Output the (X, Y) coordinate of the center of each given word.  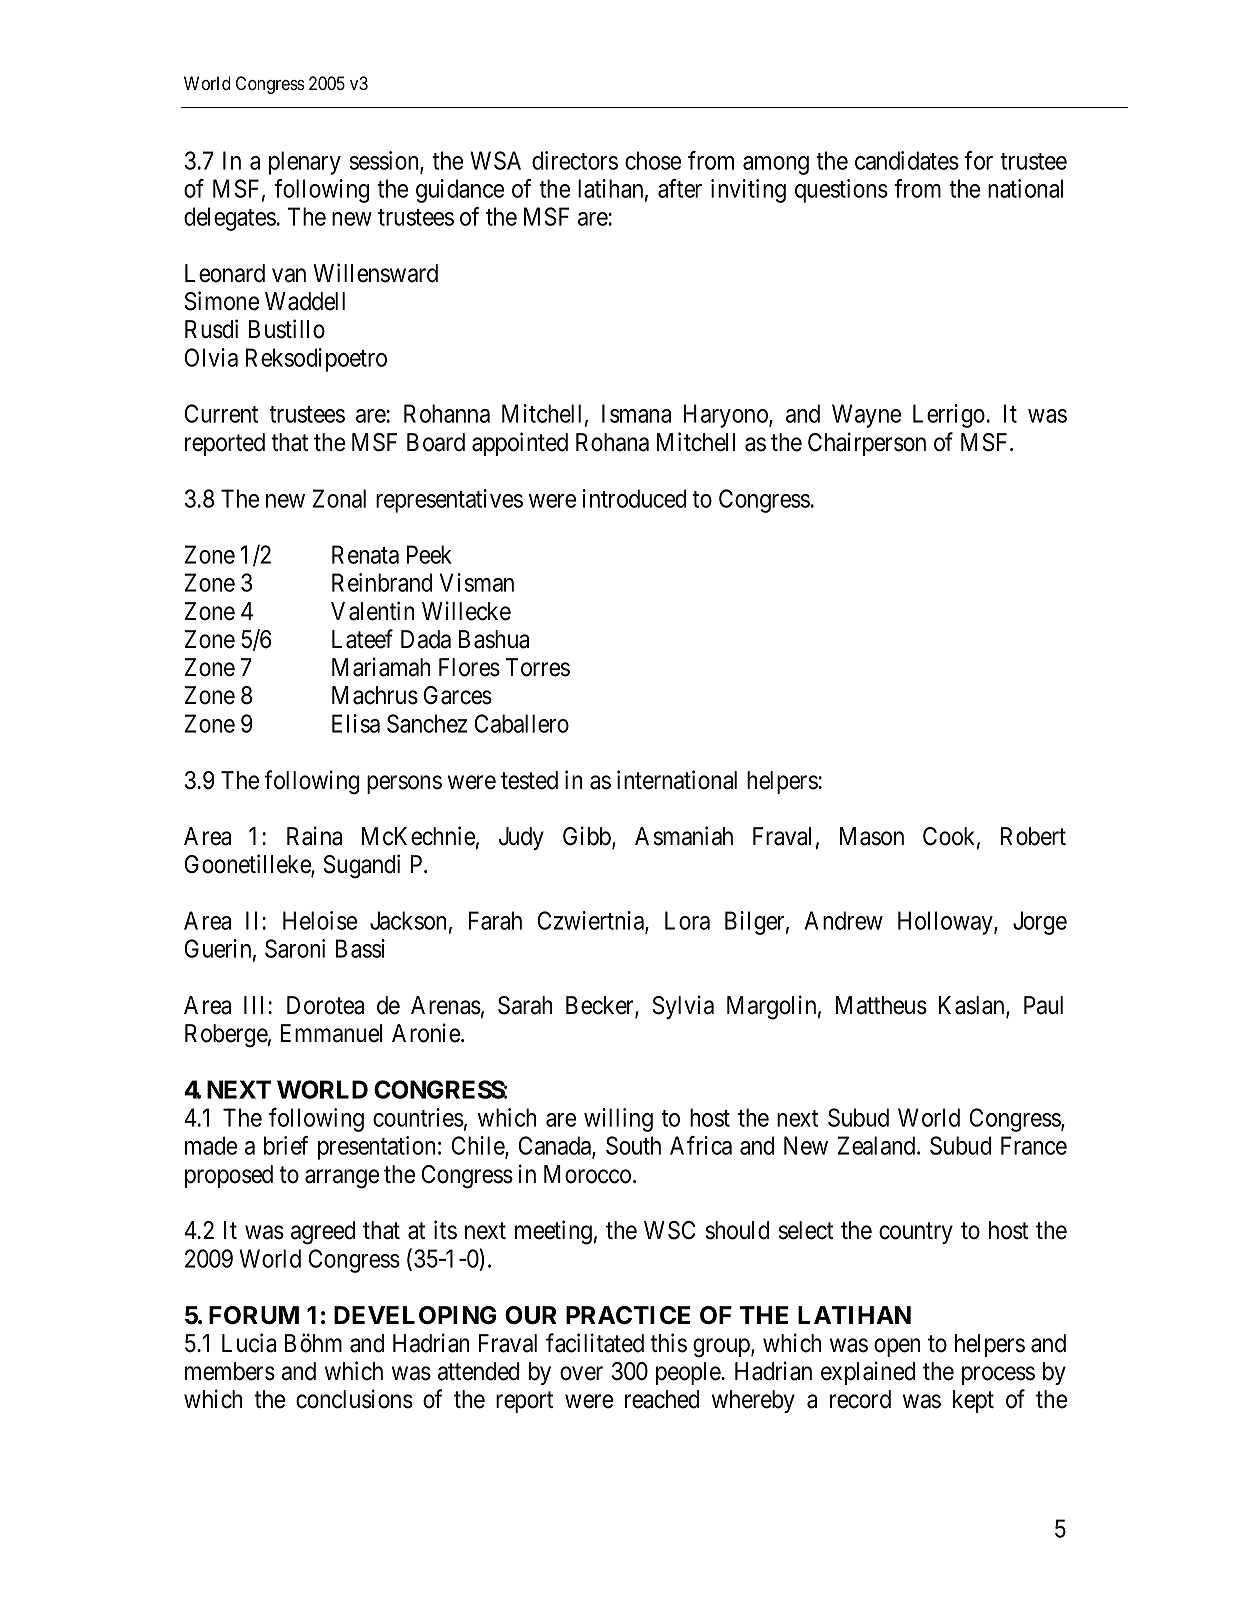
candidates (907, 160)
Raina (314, 836)
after (680, 188)
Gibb (588, 837)
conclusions (354, 1399)
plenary (305, 163)
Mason (872, 836)
